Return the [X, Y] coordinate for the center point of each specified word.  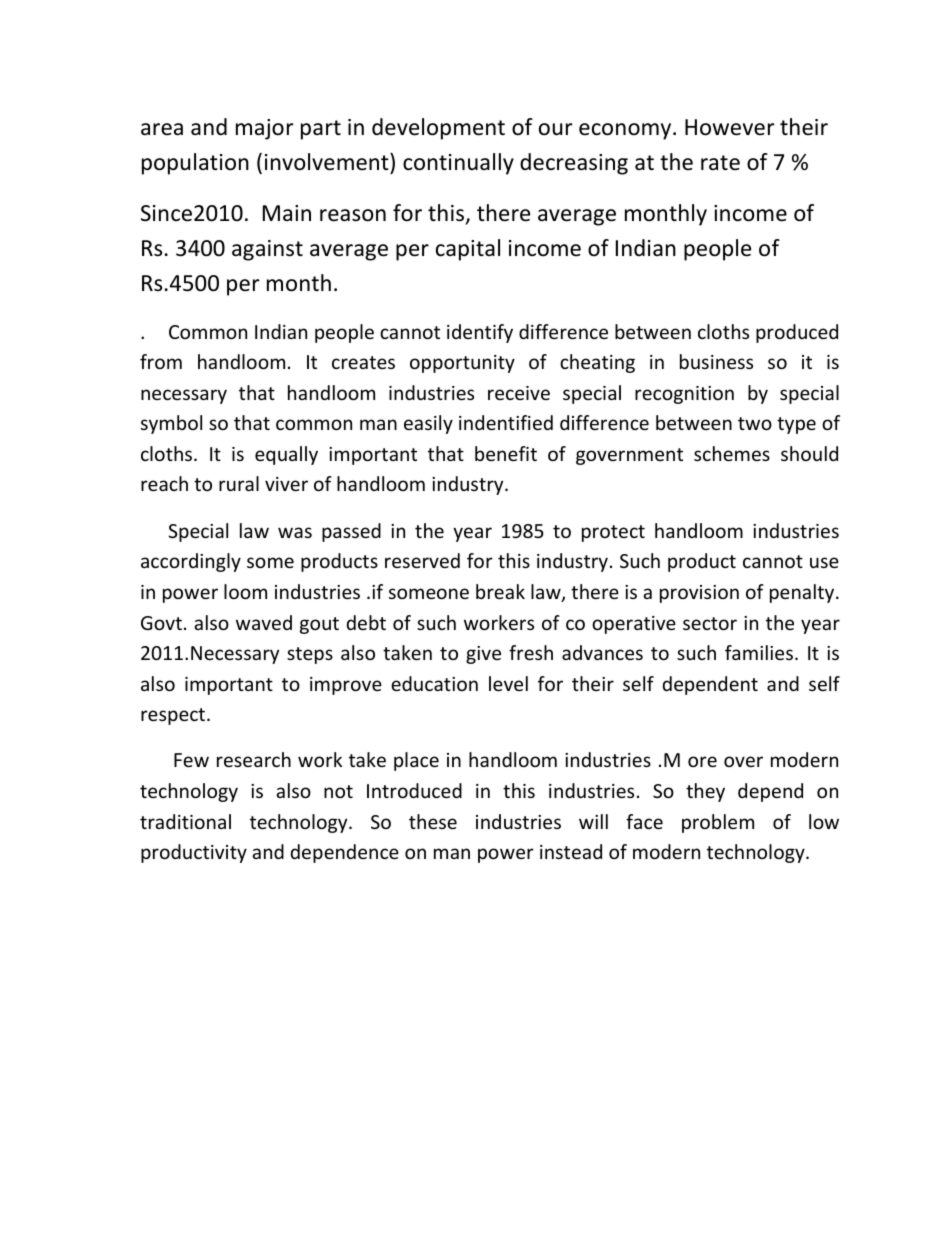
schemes [732, 453]
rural [239, 483]
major [265, 129]
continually [458, 164]
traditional [185, 821]
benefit [506, 453]
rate [720, 163]
